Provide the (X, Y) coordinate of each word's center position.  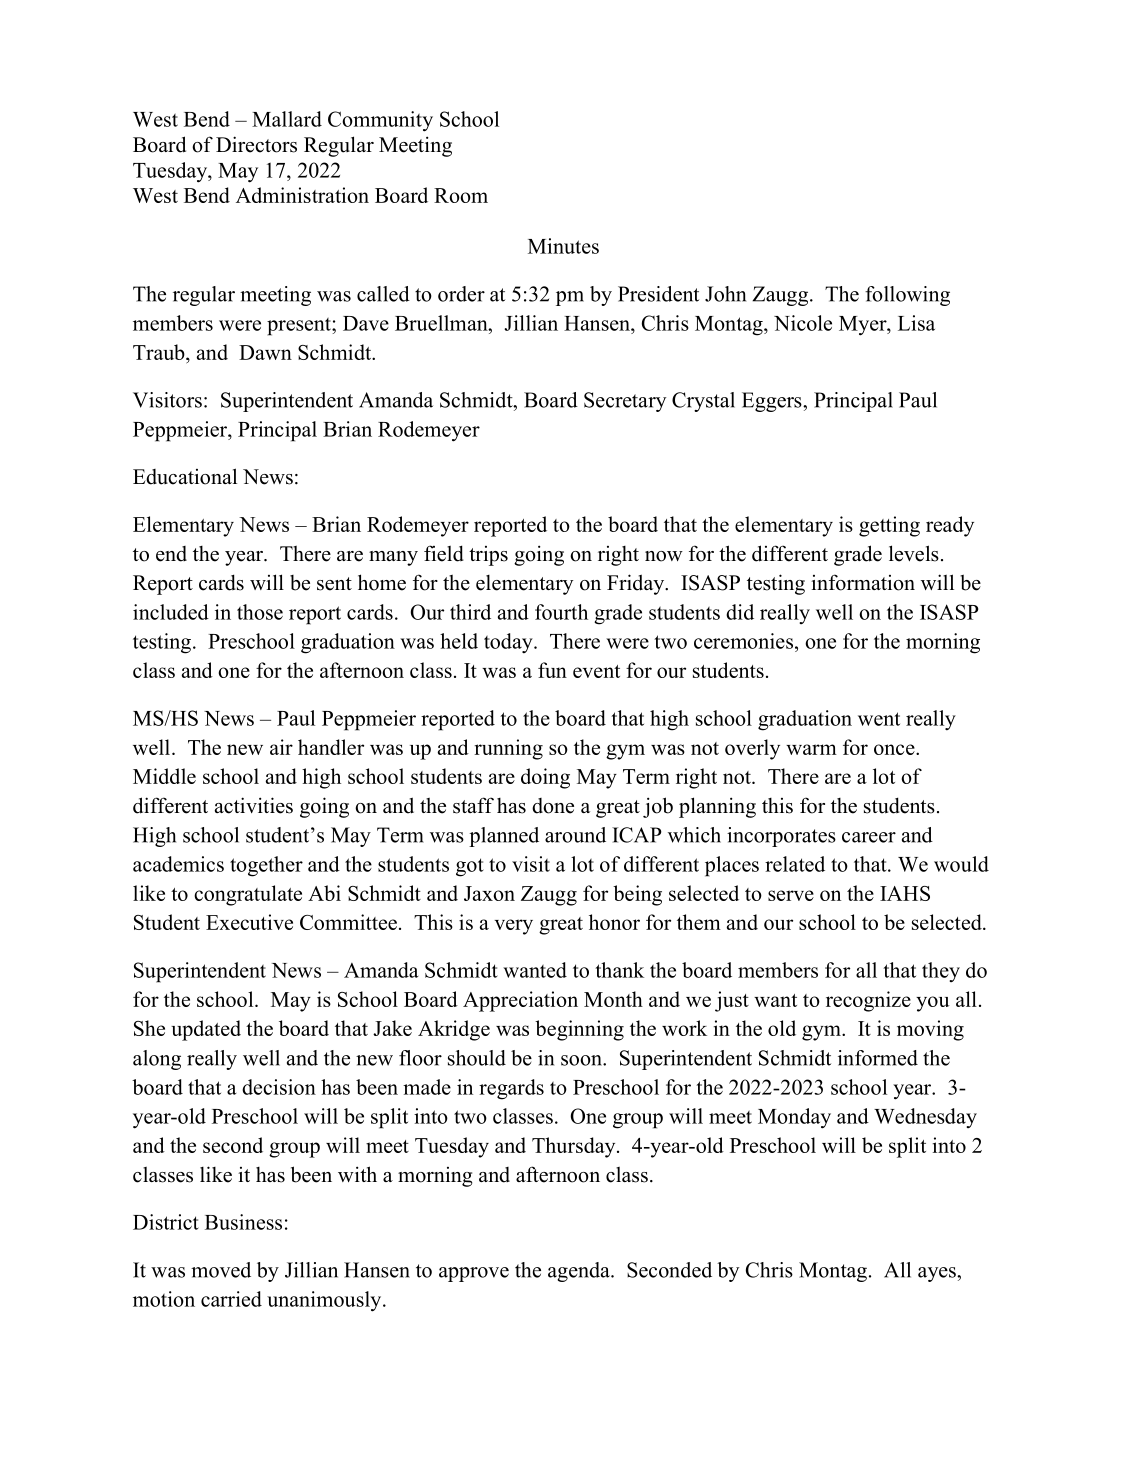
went (879, 719)
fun (552, 670)
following (907, 296)
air (281, 747)
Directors (256, 144)
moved (221, 1270)
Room (461, 195)
